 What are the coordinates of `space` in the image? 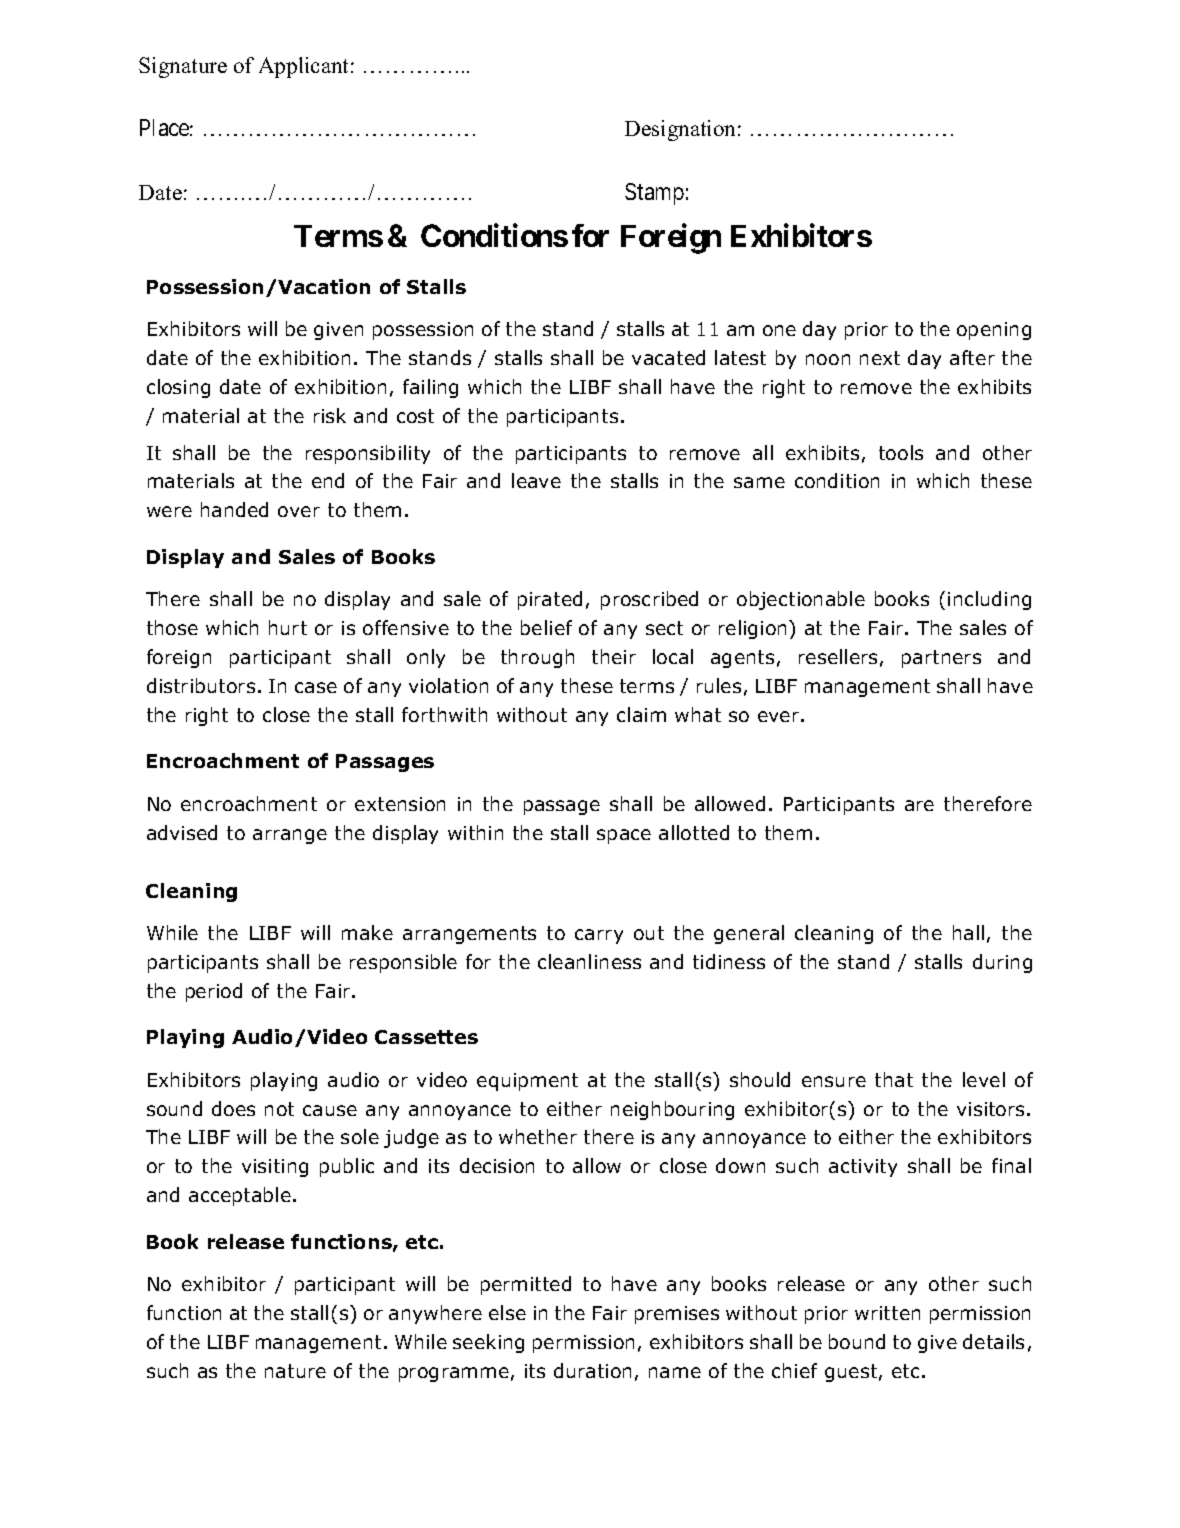 It's located at (624, 836).
